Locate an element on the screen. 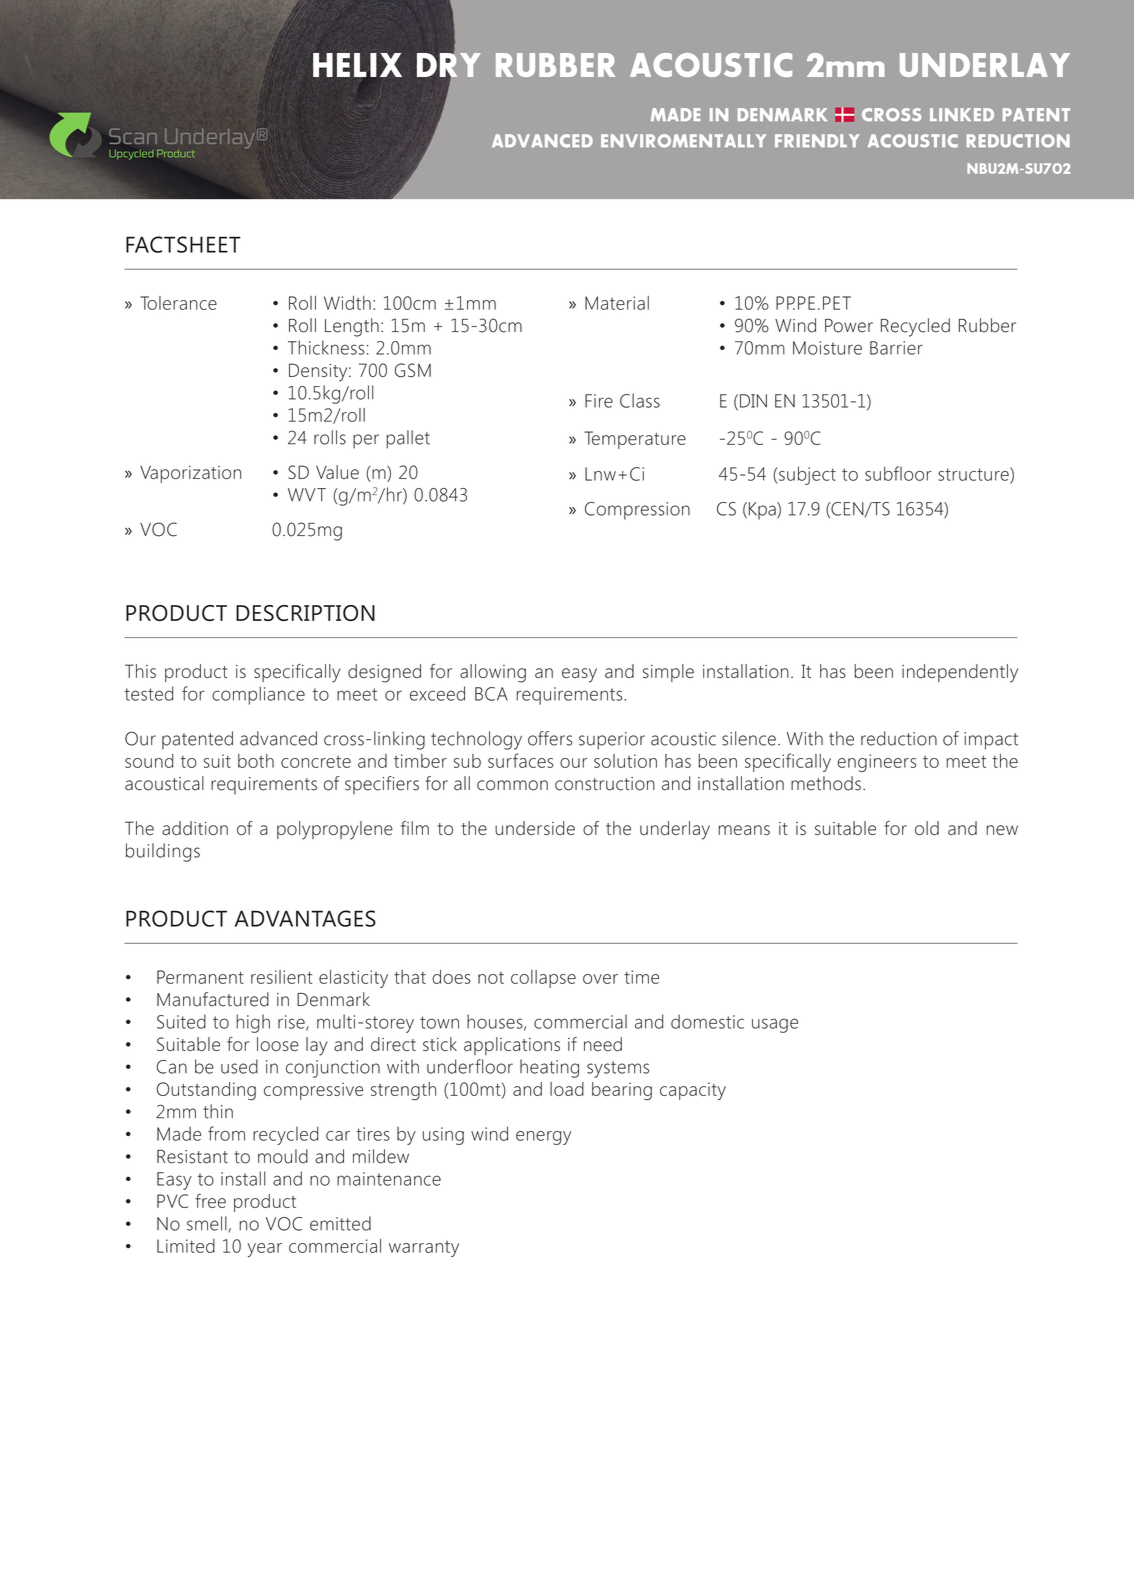 This screenshot has width=1134, height=1594. capacity is located at coordinates (693, 1091).
